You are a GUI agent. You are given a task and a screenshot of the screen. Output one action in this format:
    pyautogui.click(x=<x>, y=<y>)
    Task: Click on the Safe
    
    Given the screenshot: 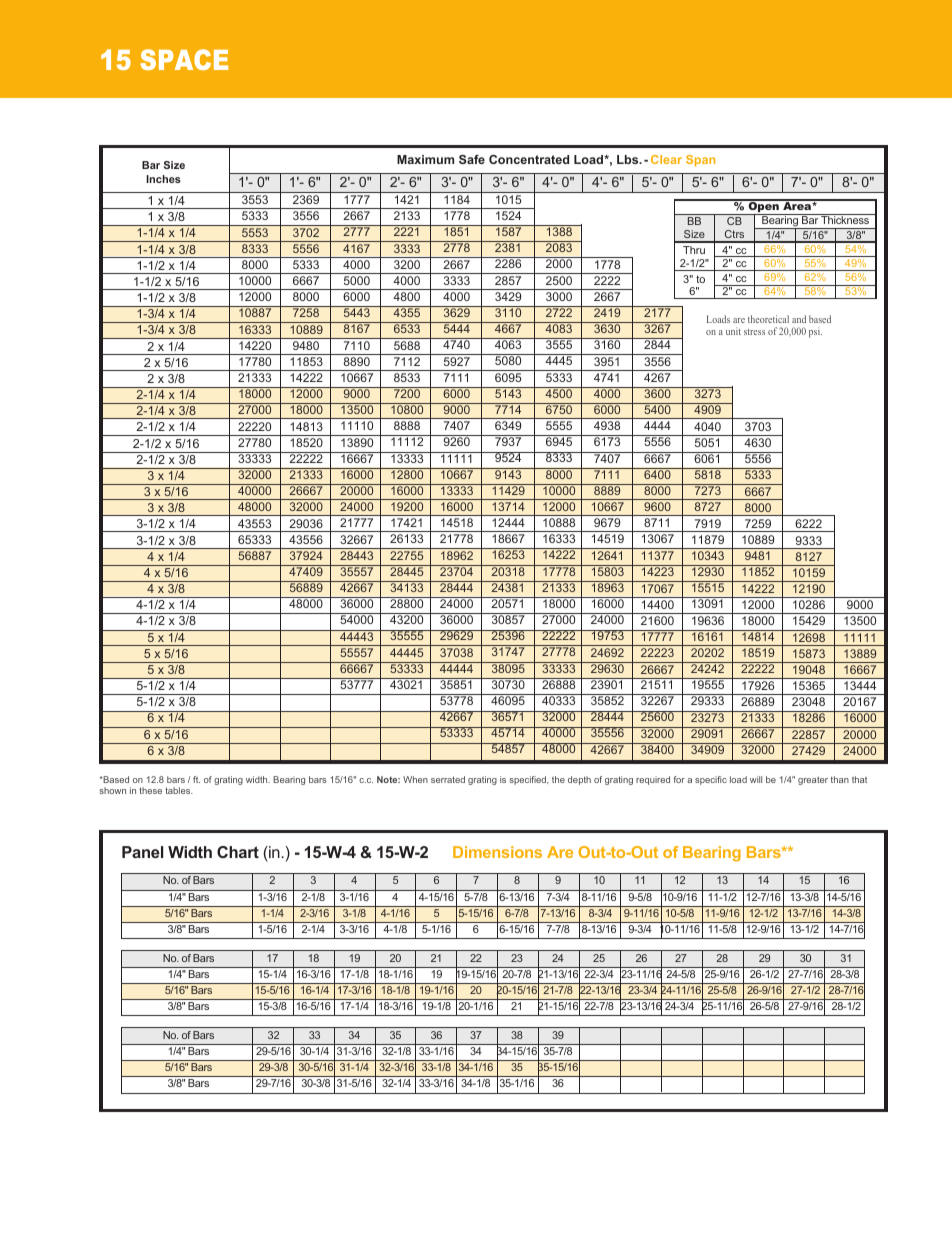 What is the action you would take?
    pyautogui.click(x=472, y=159)
